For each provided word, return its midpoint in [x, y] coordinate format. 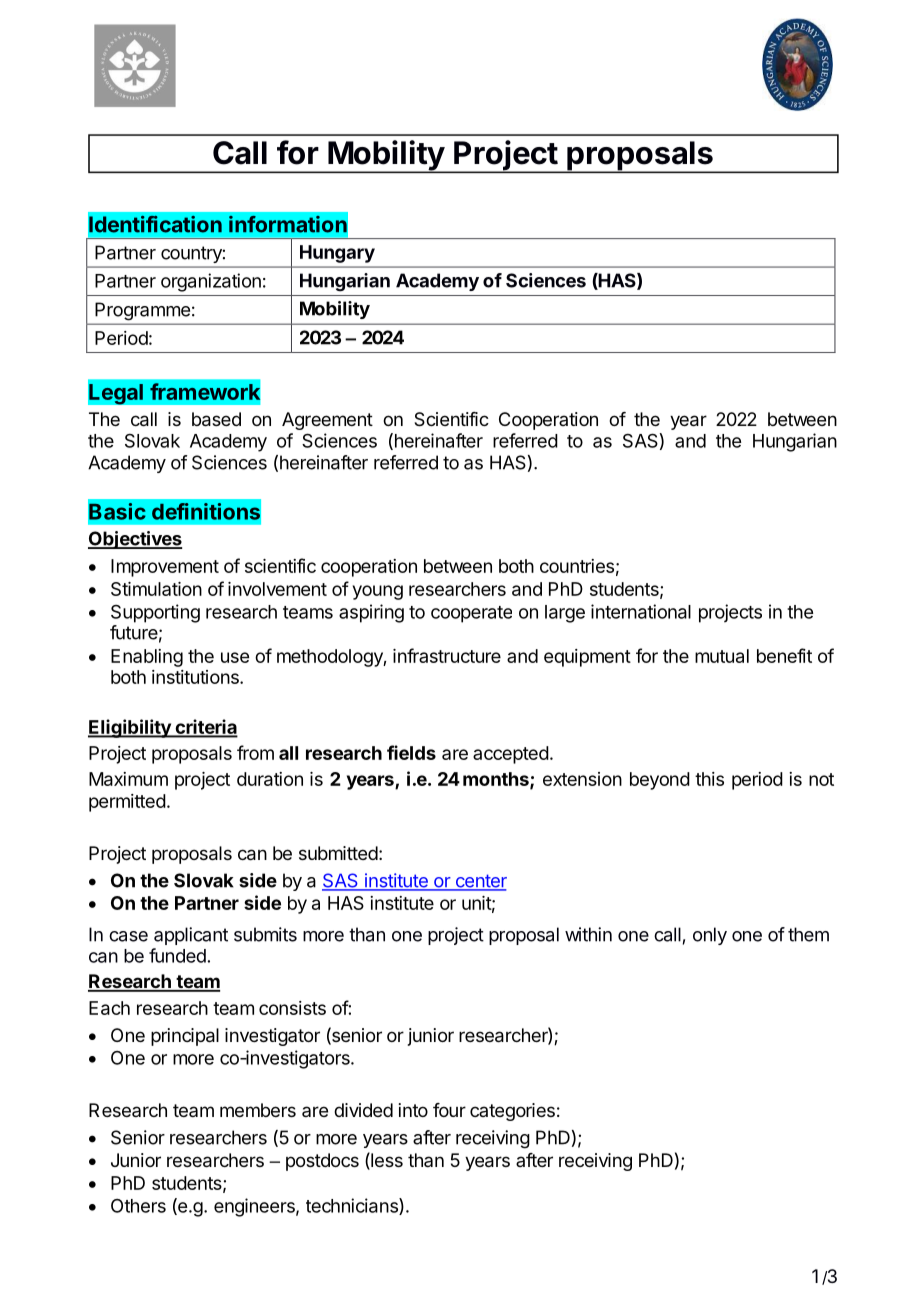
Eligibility [130, 728]
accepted [511, 755]
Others [138, 1206]
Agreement [327, 421]
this [709, 779]
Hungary [337, 254]
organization [211, 282]
